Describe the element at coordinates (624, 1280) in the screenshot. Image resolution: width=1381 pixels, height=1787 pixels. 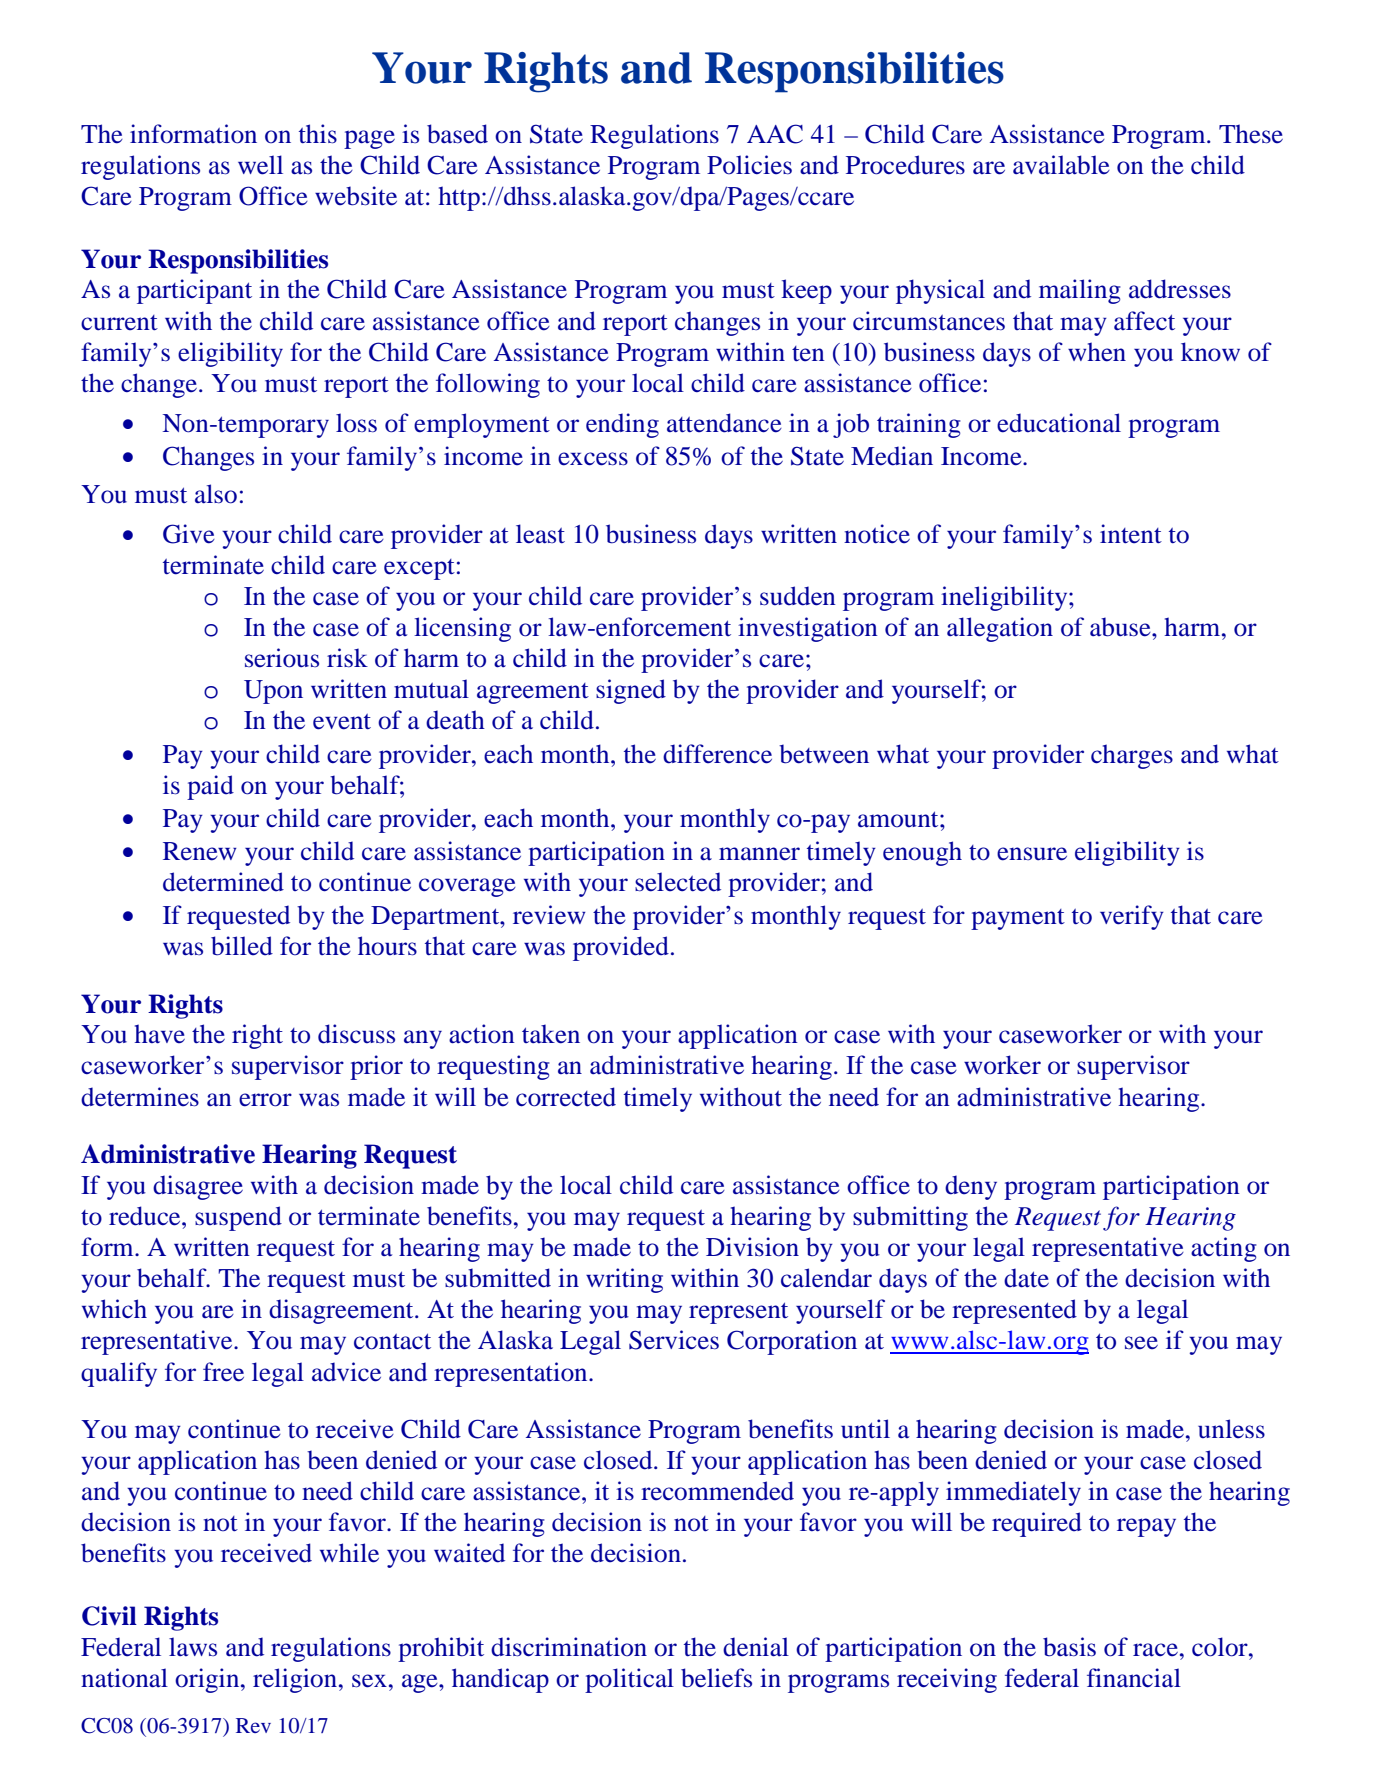
I see `writing` at that location.
